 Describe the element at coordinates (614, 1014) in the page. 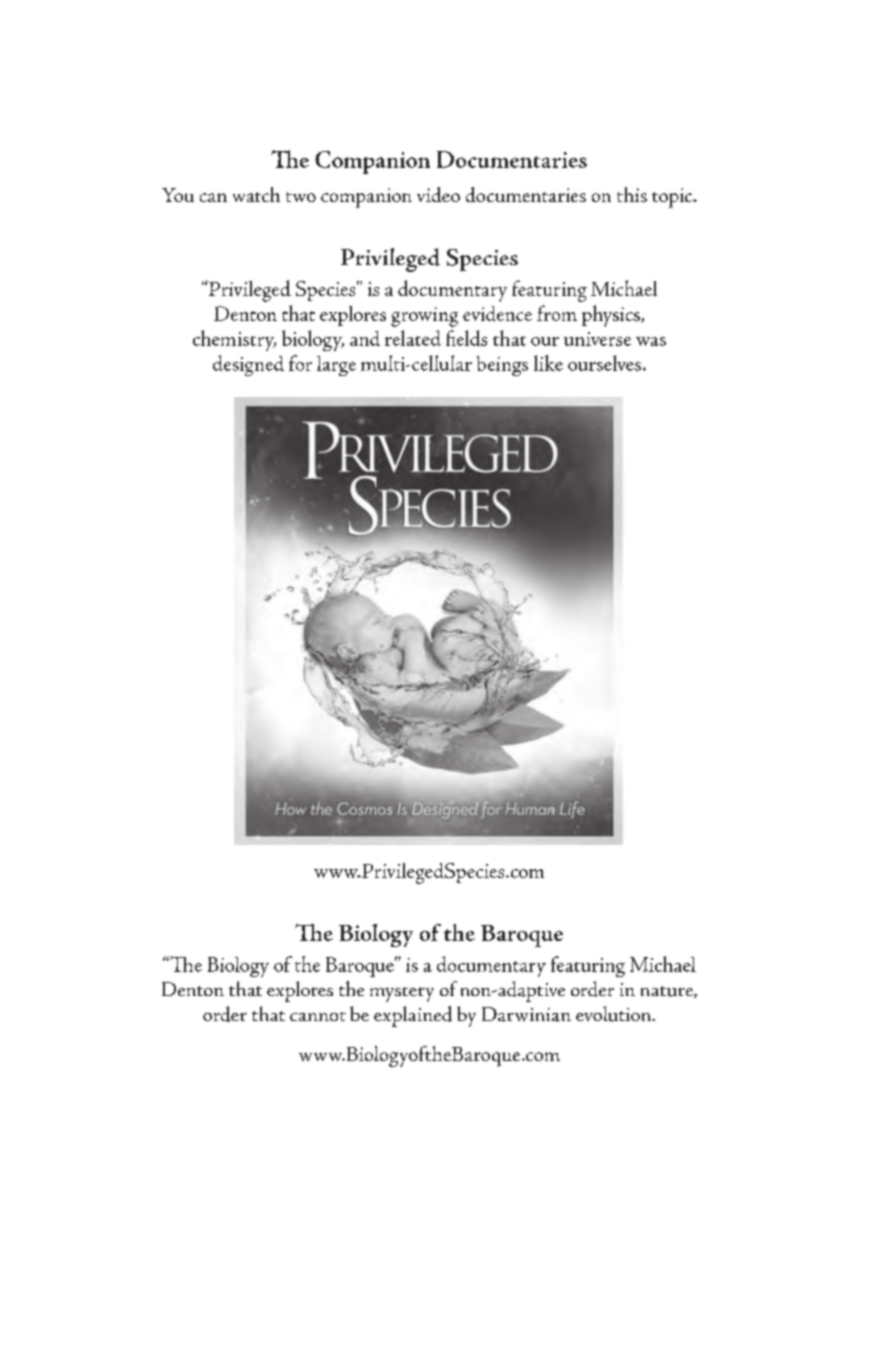

I see `evolution` at that location.
